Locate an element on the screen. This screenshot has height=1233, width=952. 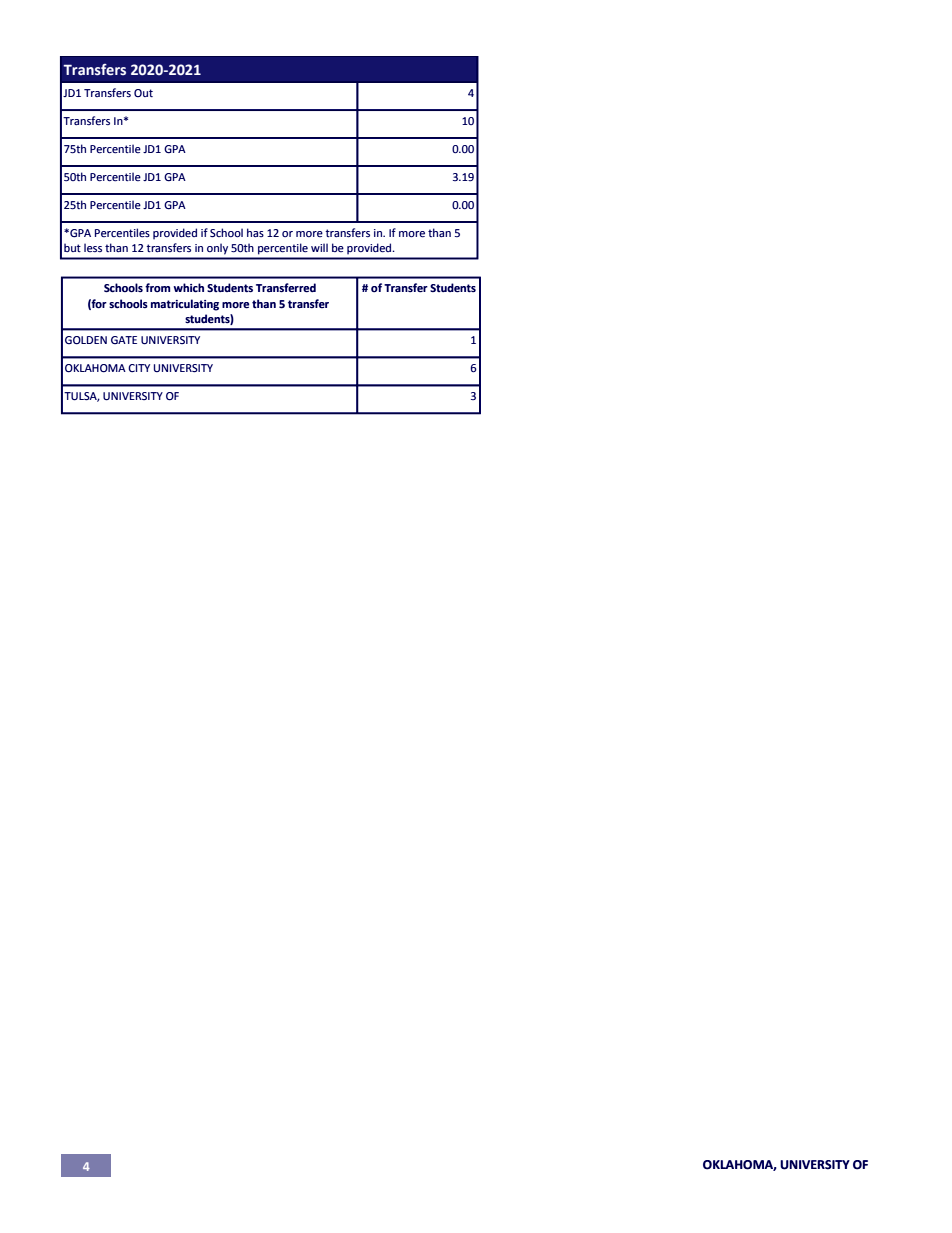
CITY is located at coordinates (139, 368).
